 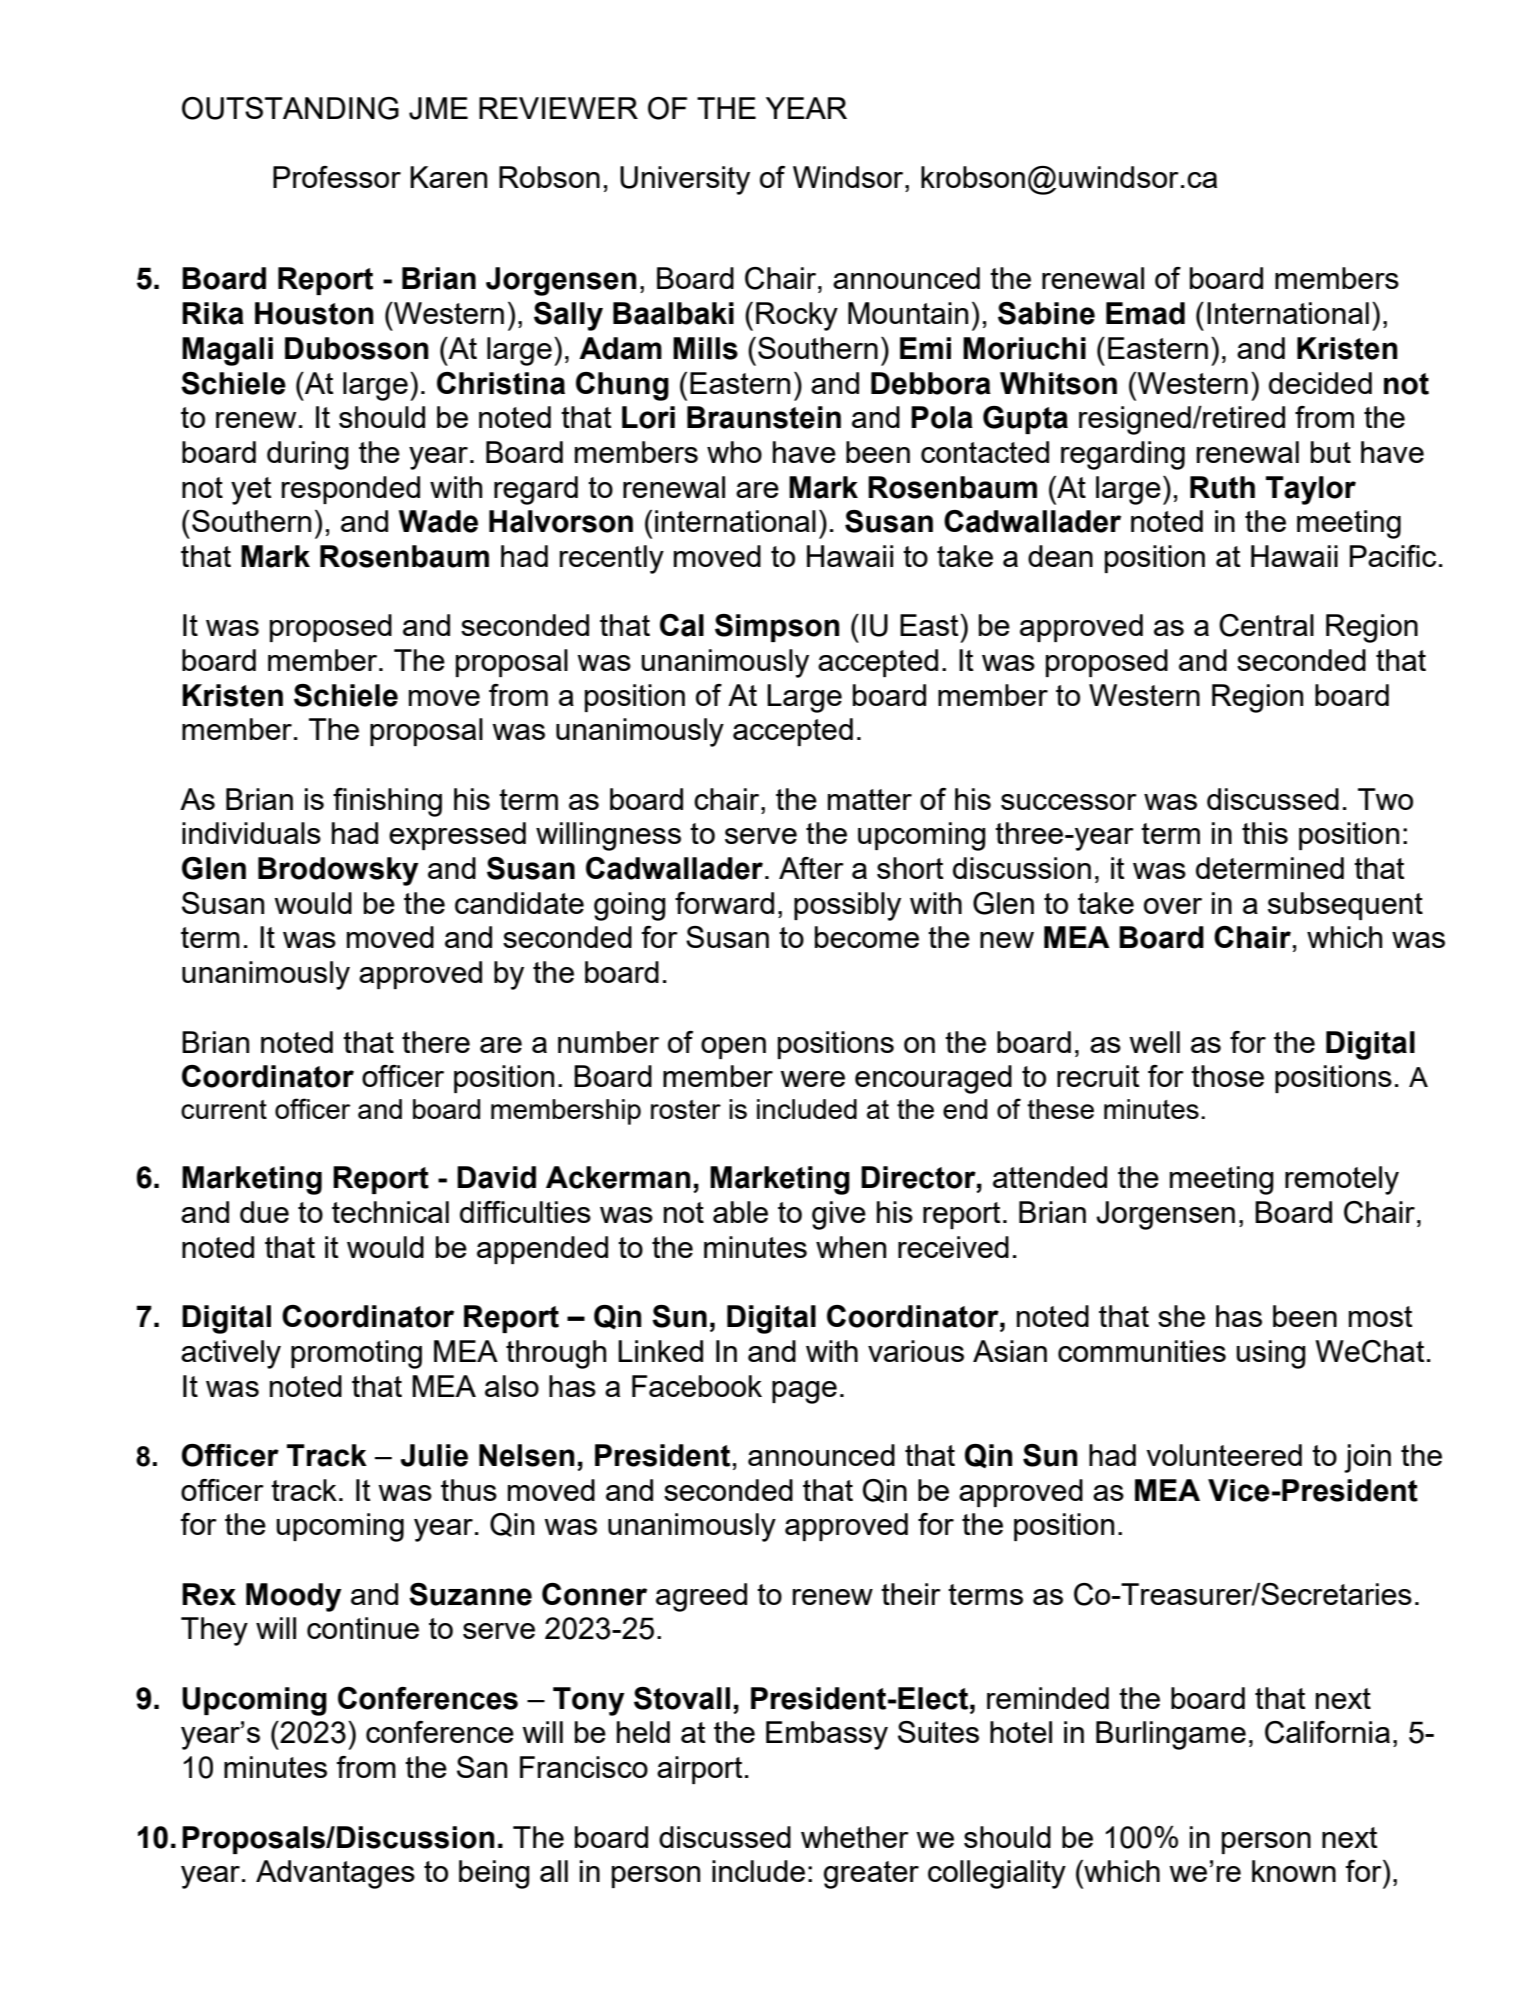 What do you see at coordinates (1145, 313) in the screenshot?
I see `Emad` at bounding box center [1145, 313].
